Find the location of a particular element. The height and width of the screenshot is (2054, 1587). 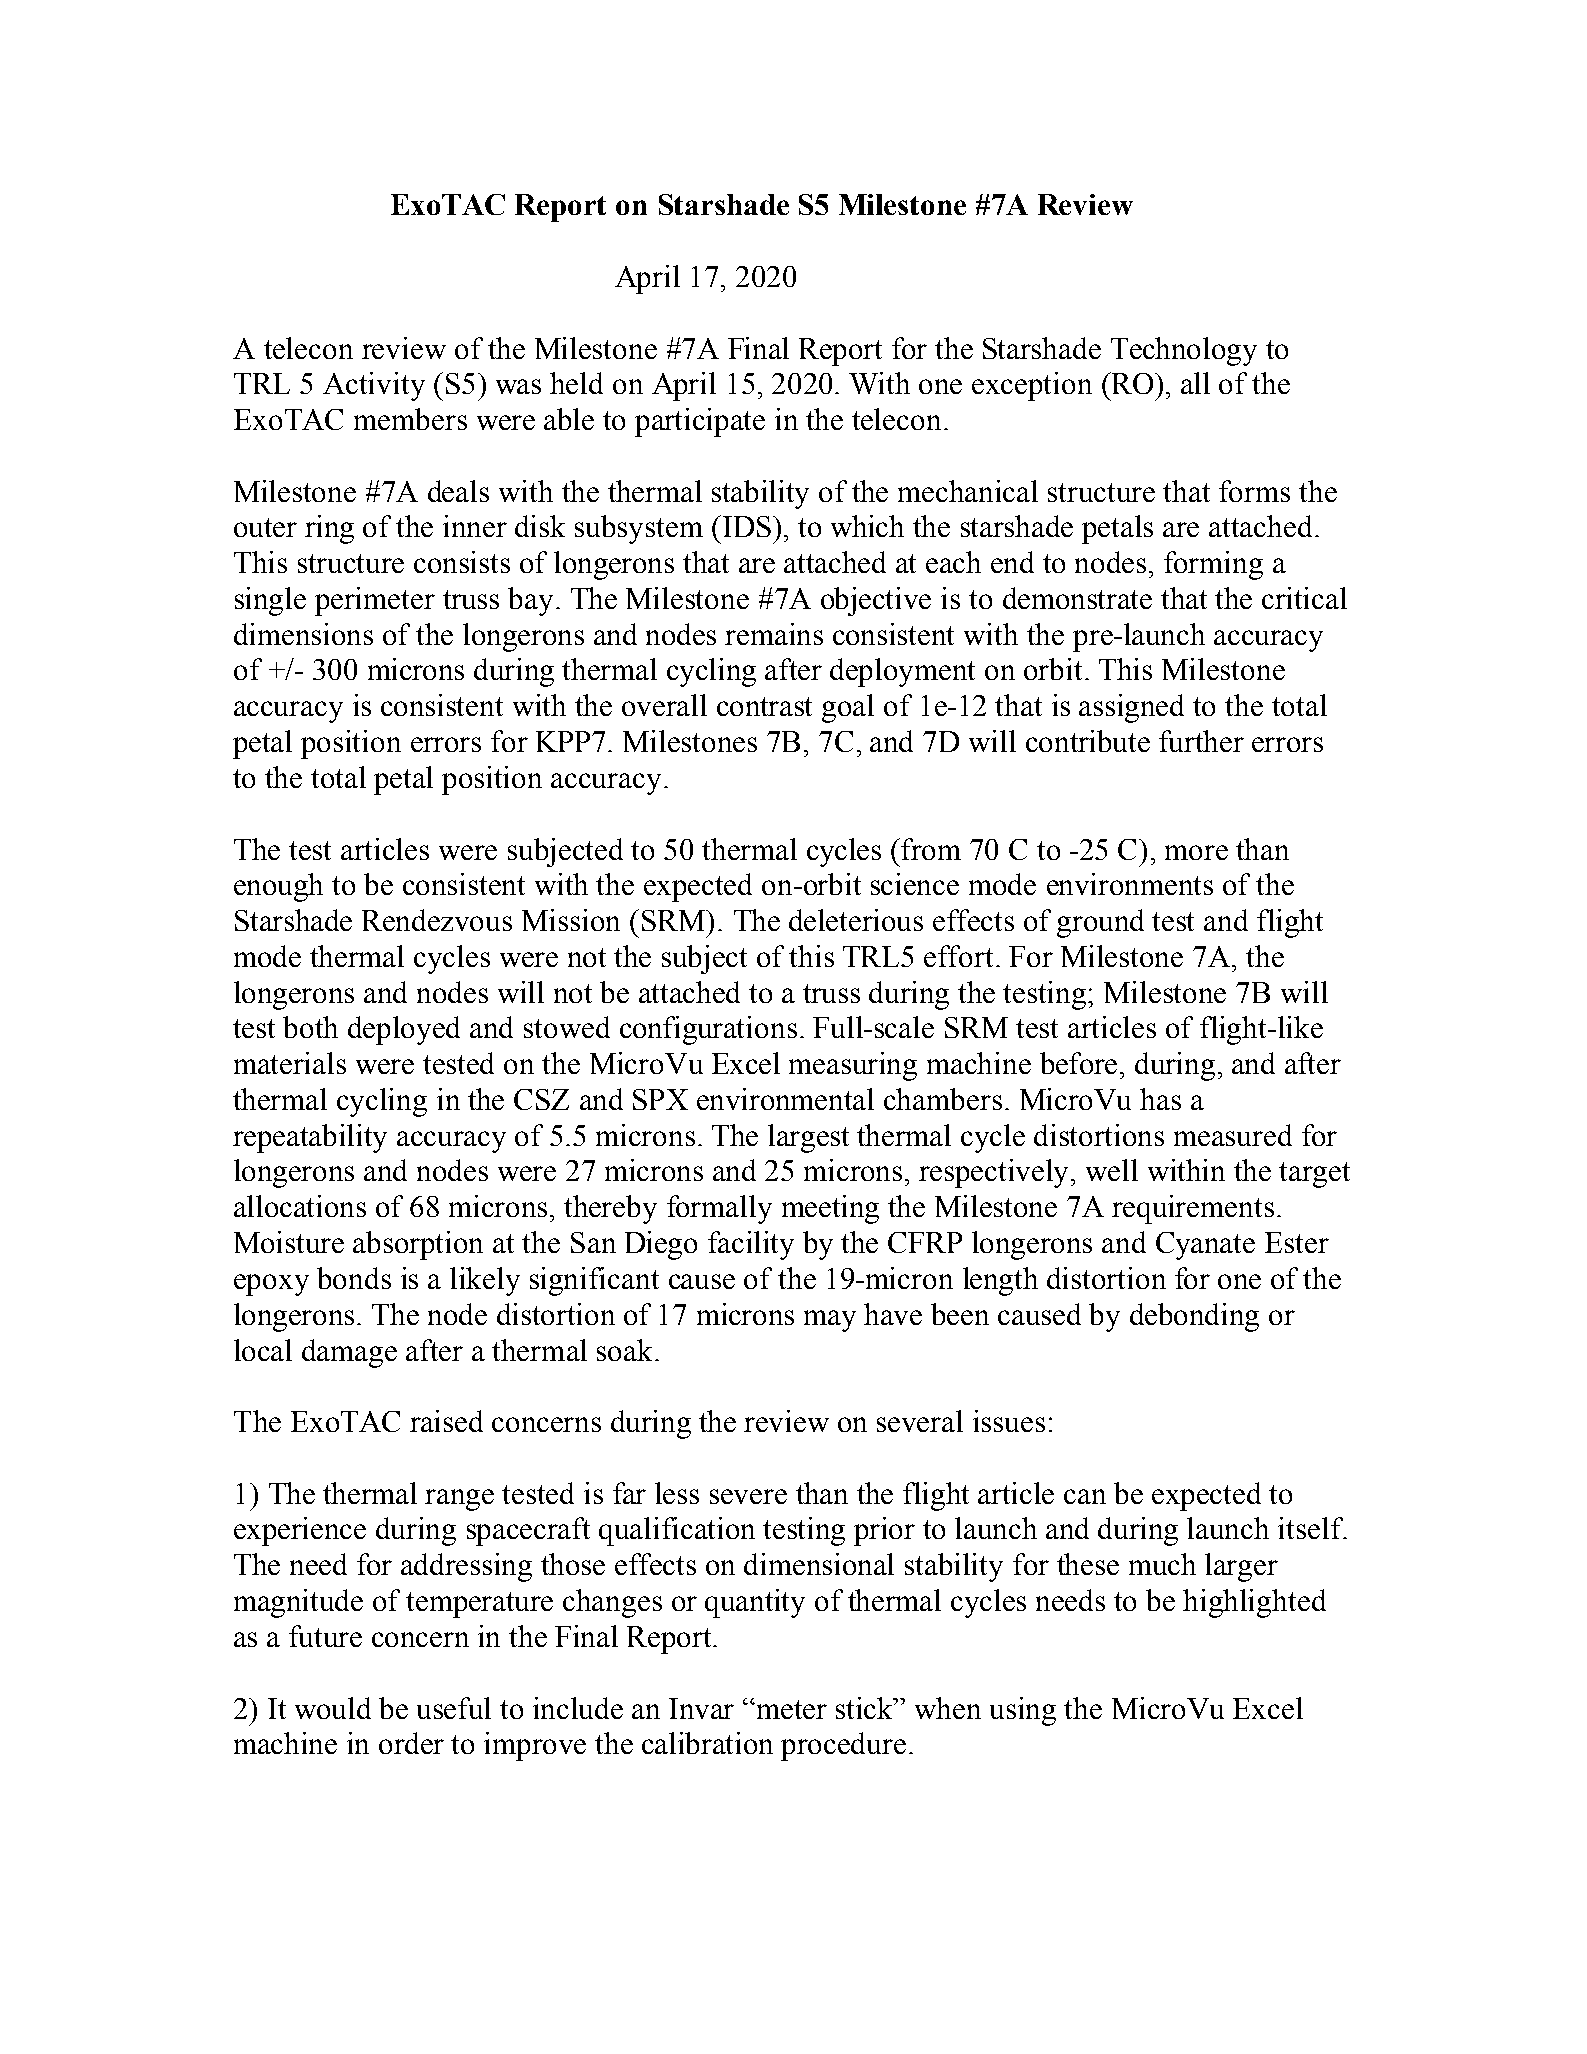

participate is located at coordinates (700, 422).
